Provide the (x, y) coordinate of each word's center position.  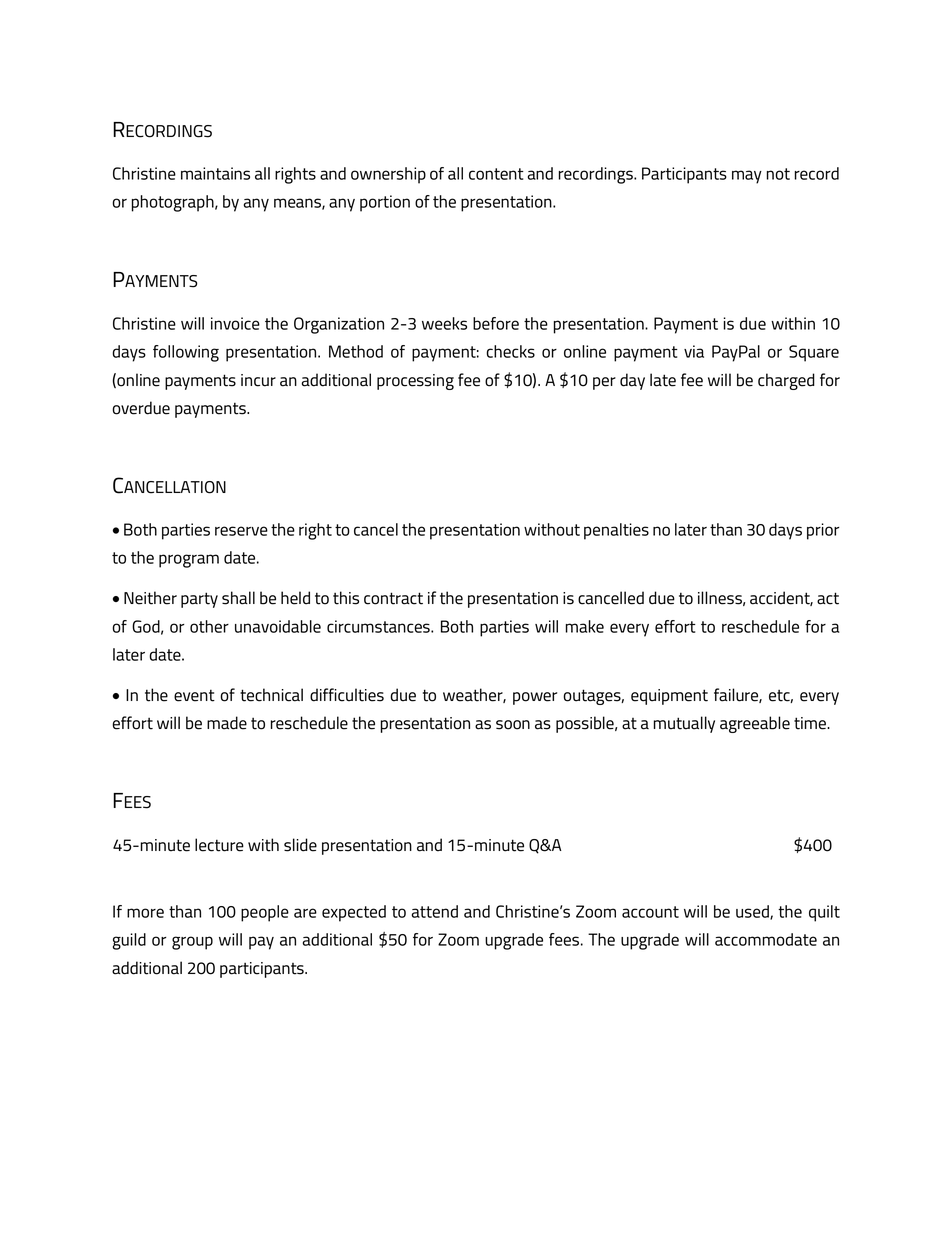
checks (510, 351)
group (192, 943)
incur (258, 380)
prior (823, 531)
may (747, 177)
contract (393, 598)
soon (513, 725)
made (227, 723)
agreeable (755, 724)
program (189, 561)
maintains (215, 173)
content (496, 174)
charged (786, 381)
